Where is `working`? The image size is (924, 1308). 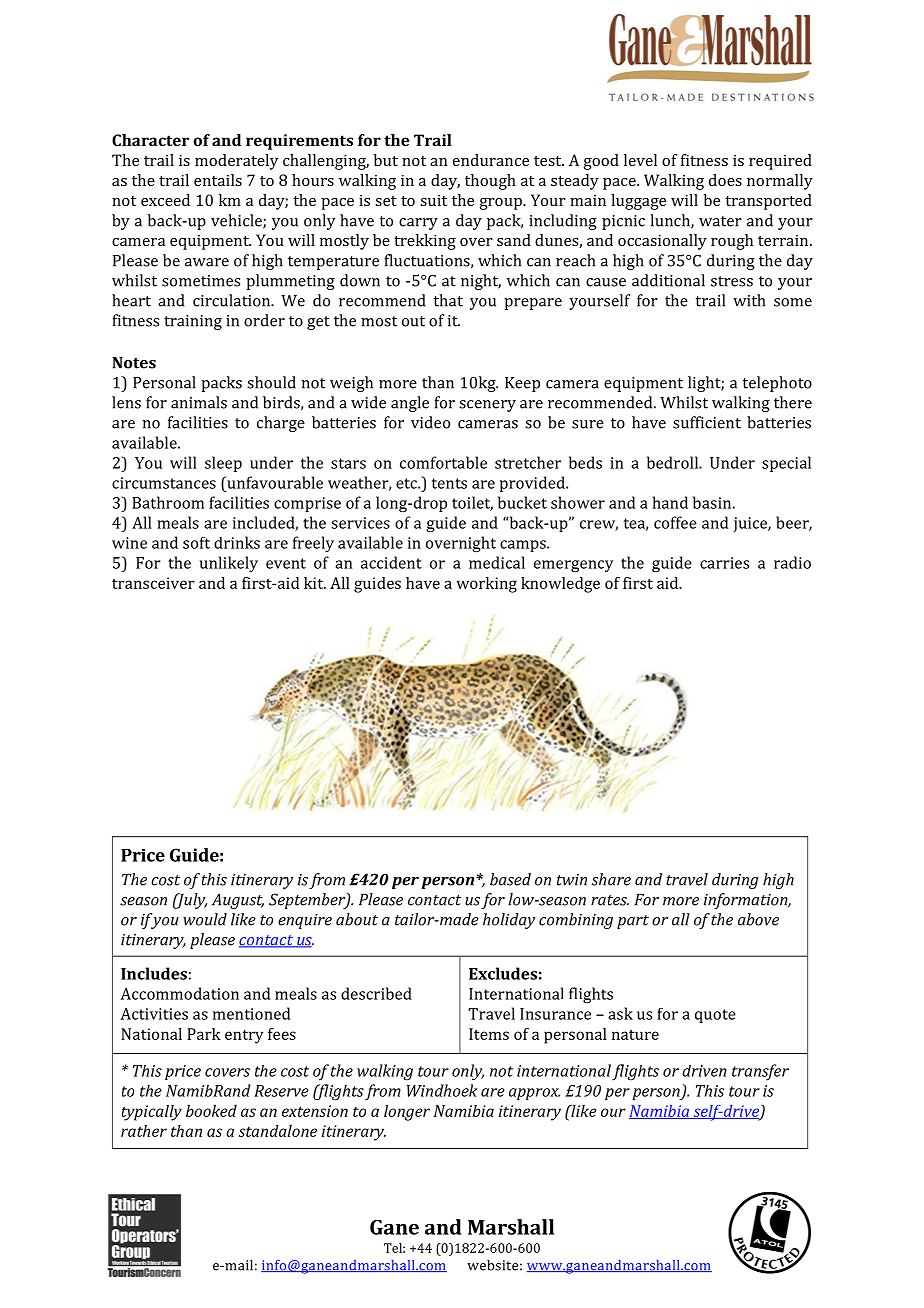
working is located at coordinates (487, 585).
